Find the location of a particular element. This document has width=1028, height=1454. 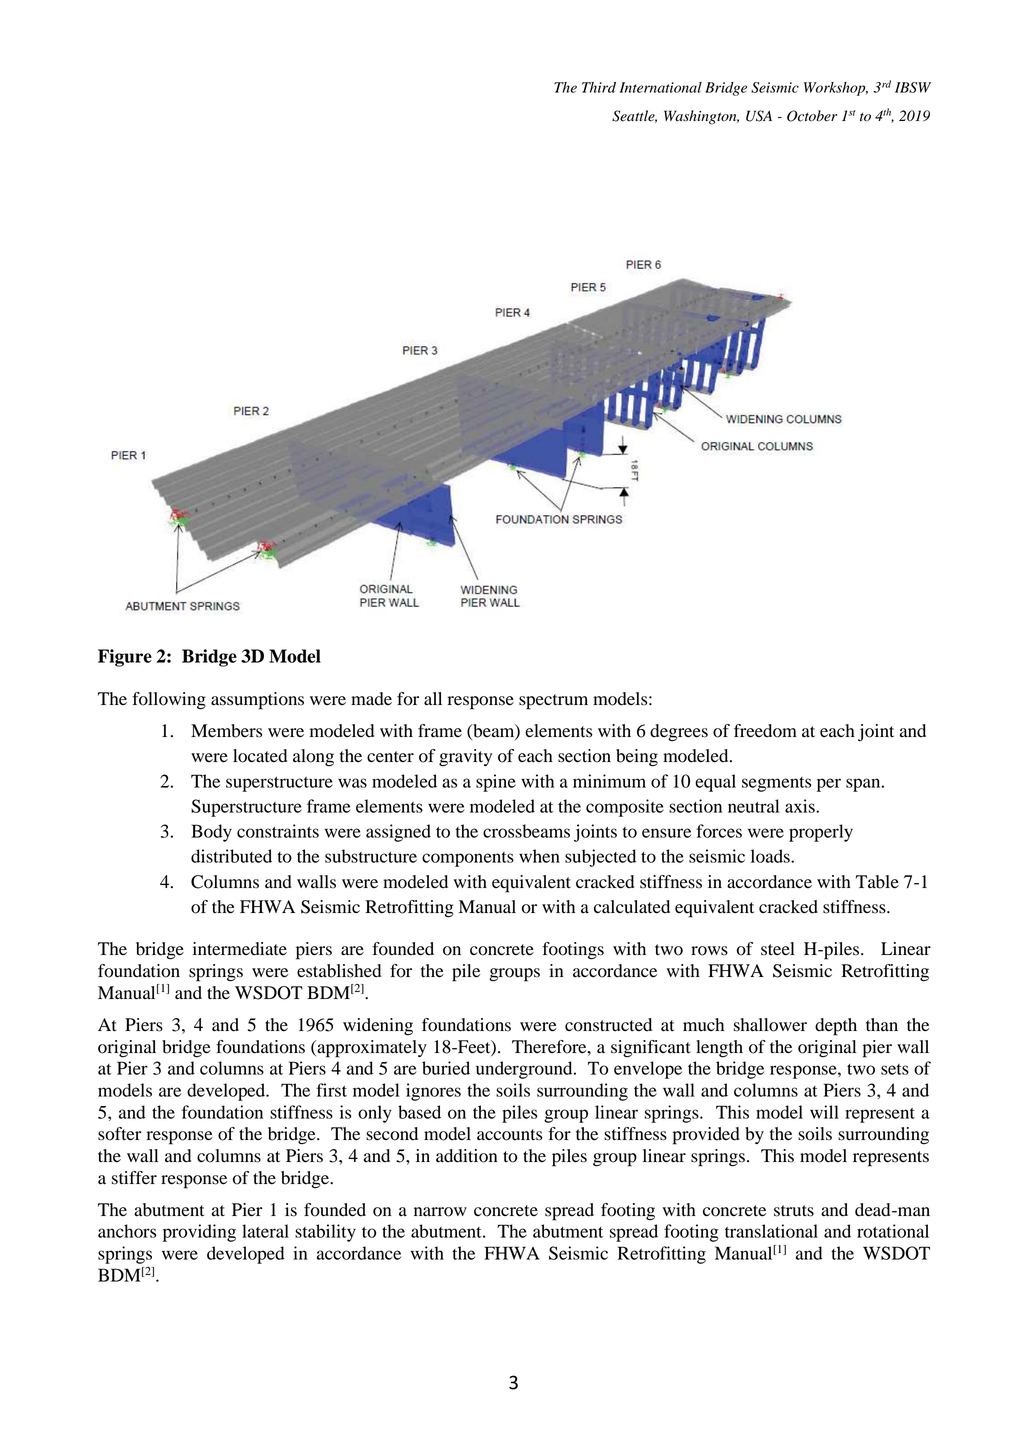

freedom is located at coordinates (765, 731).
